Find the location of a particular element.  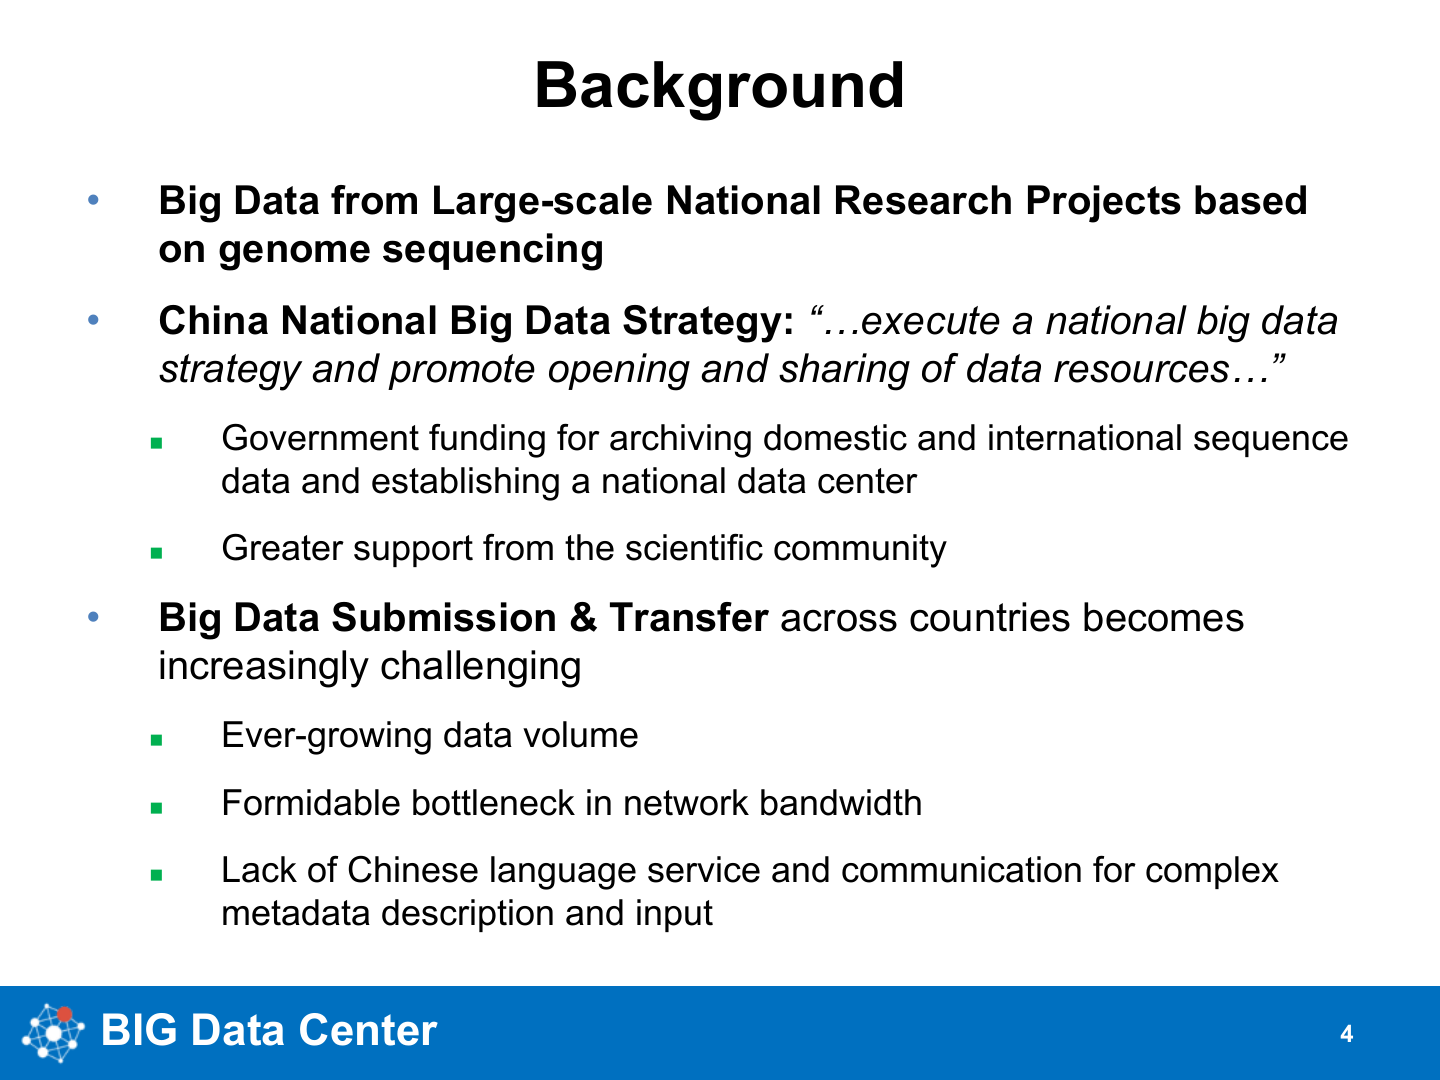

resources is located at coordinates (1141, 371).
